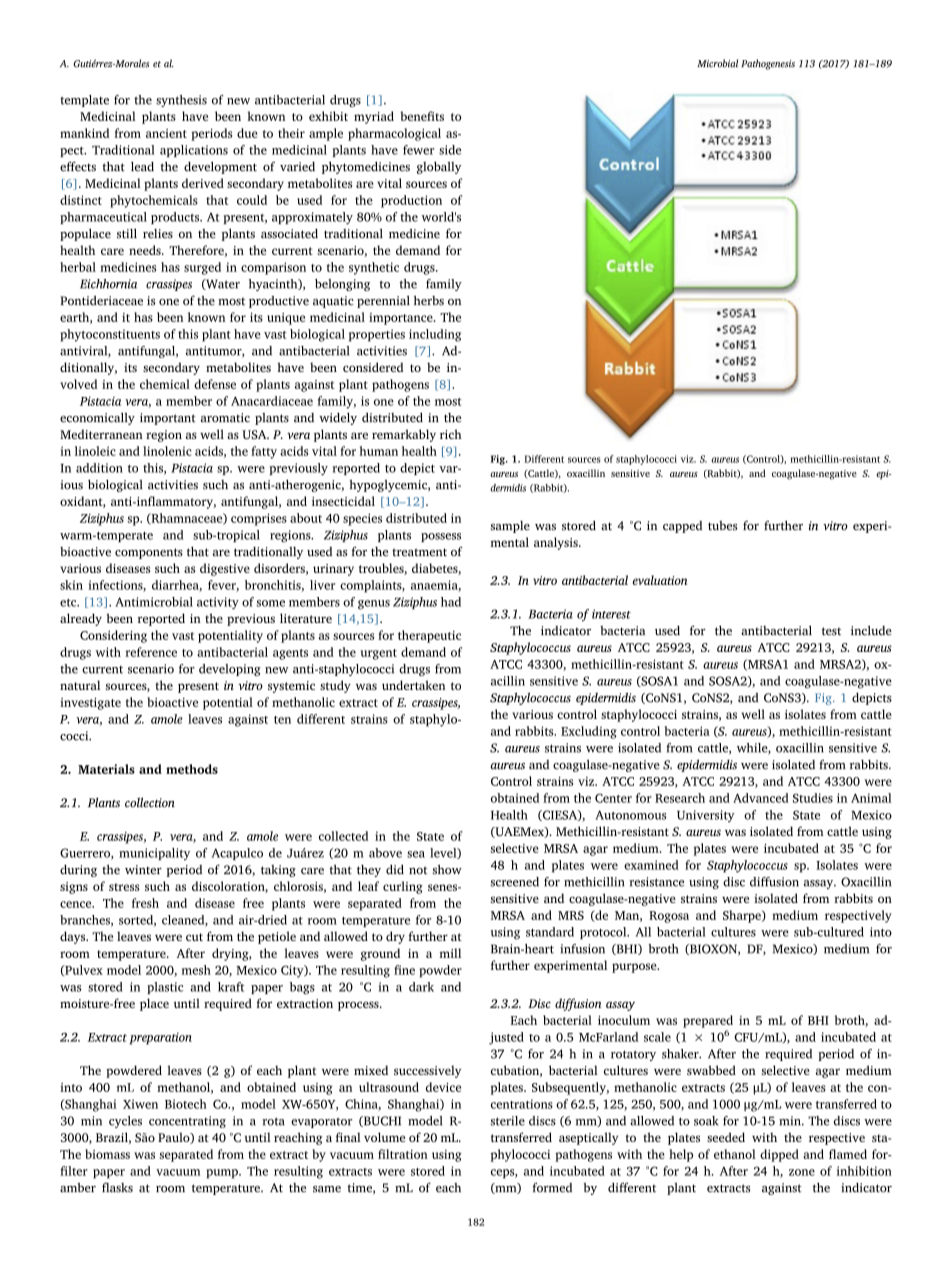 The image size is (952, 1270). What do you see at coordinates (187, 1122) in the image?
I see `concentrating` at bounding box center [187, 1122].
